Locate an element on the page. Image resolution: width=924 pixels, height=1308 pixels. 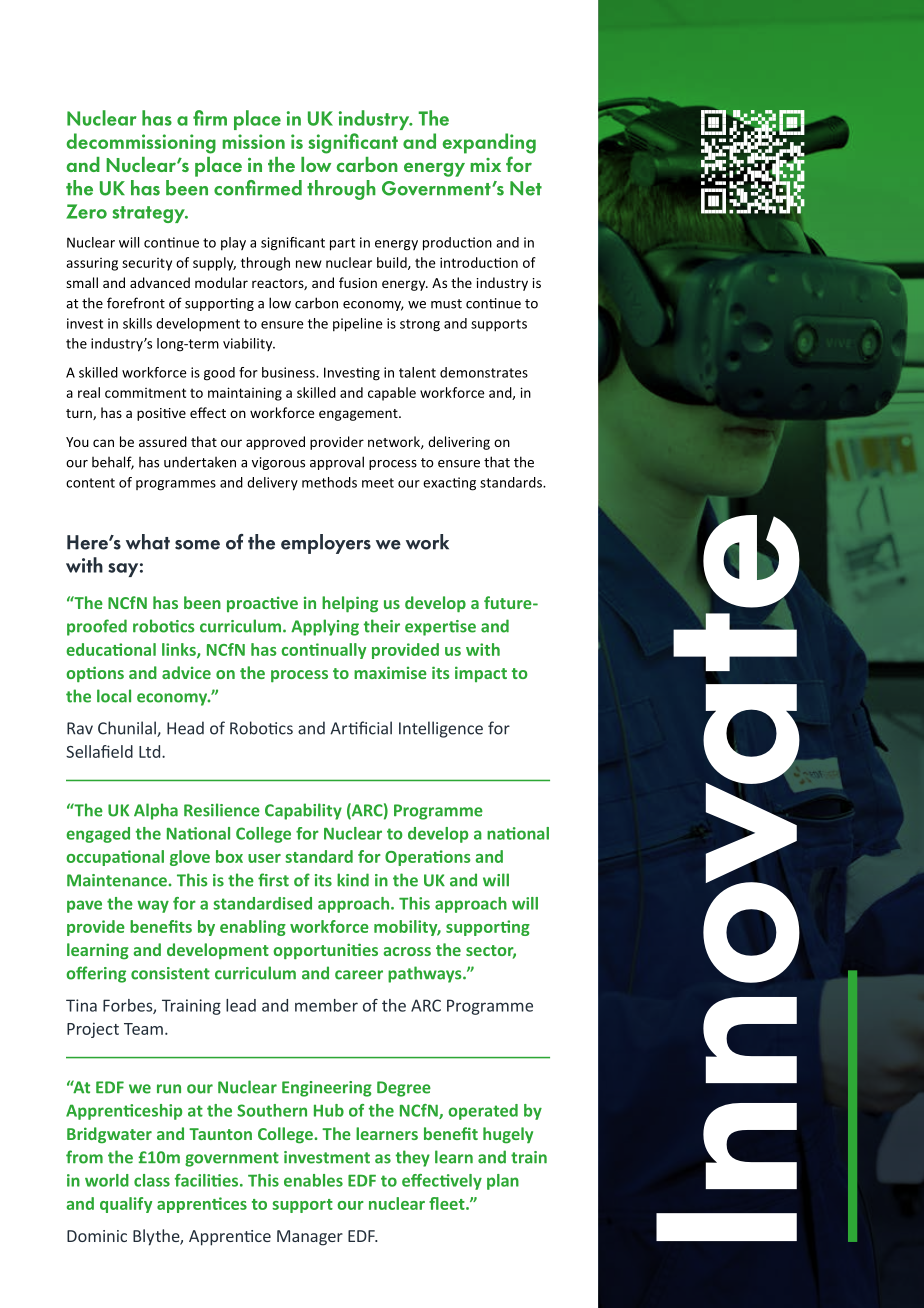
continually is located at coordinates (323, 651).
